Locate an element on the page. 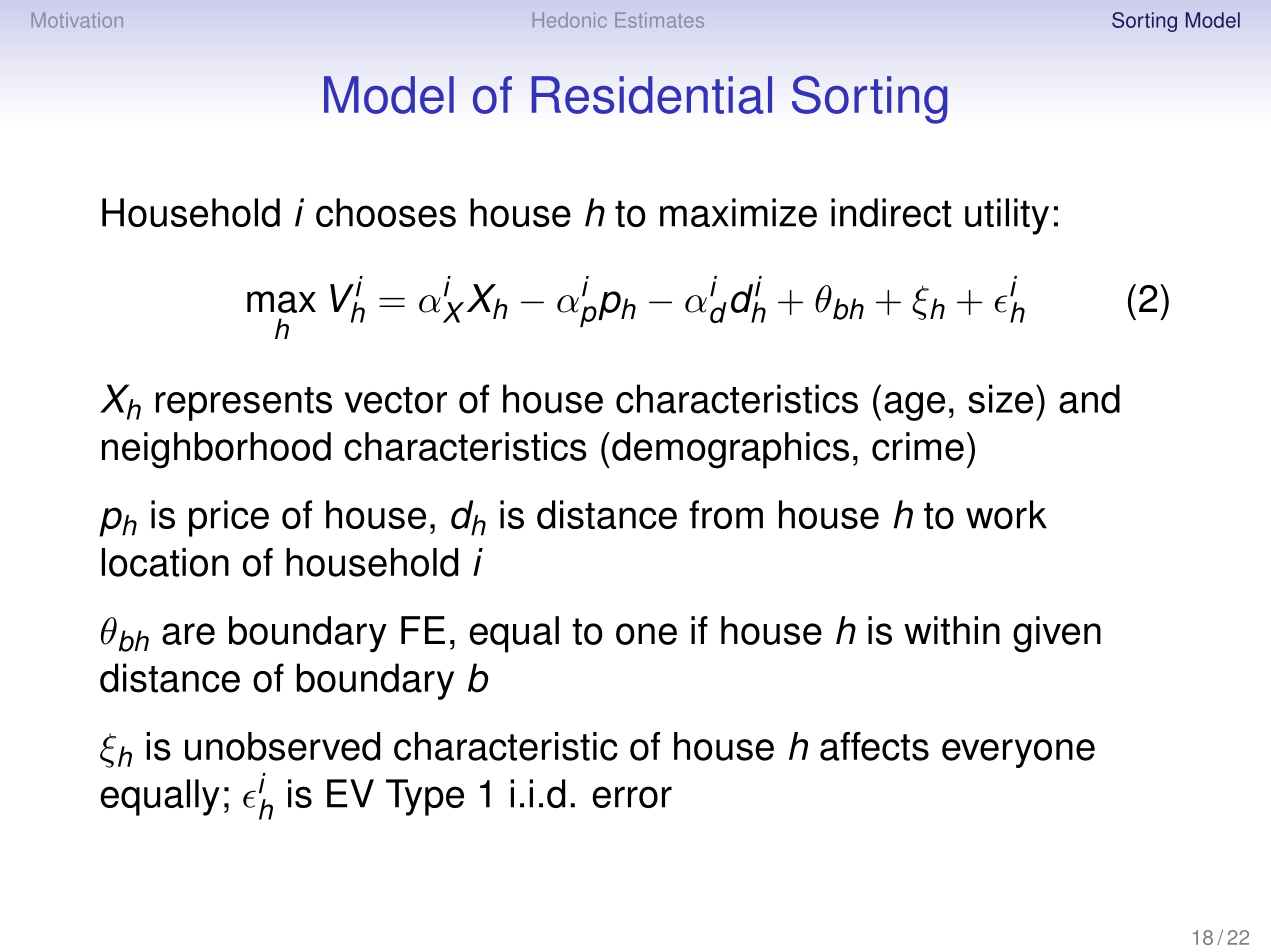 The height and width of the page is (952, 1271). Motivation is located at coordinates (77, 20).
